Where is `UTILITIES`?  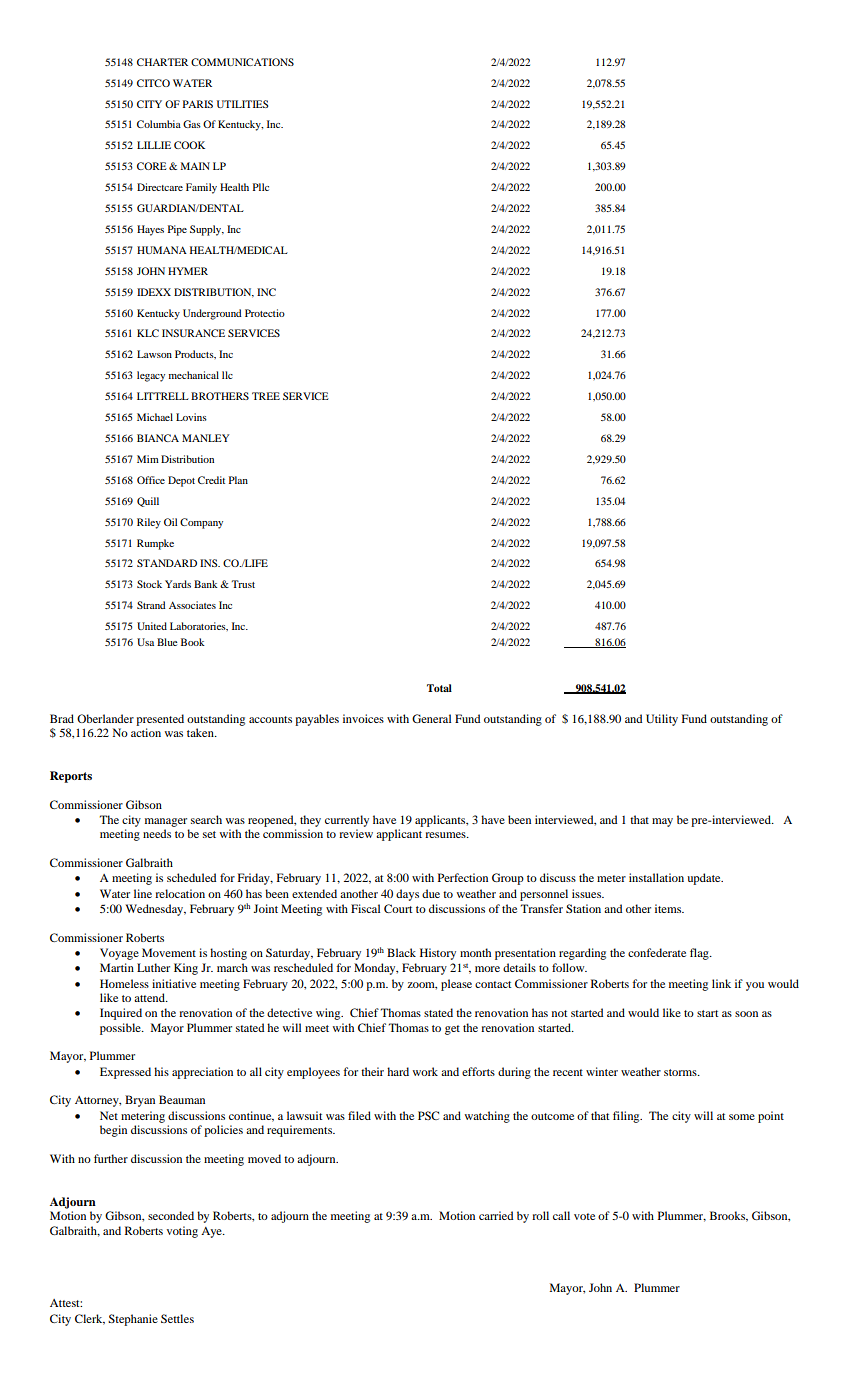
UTILITIES is located at coordinates (242, 104).
